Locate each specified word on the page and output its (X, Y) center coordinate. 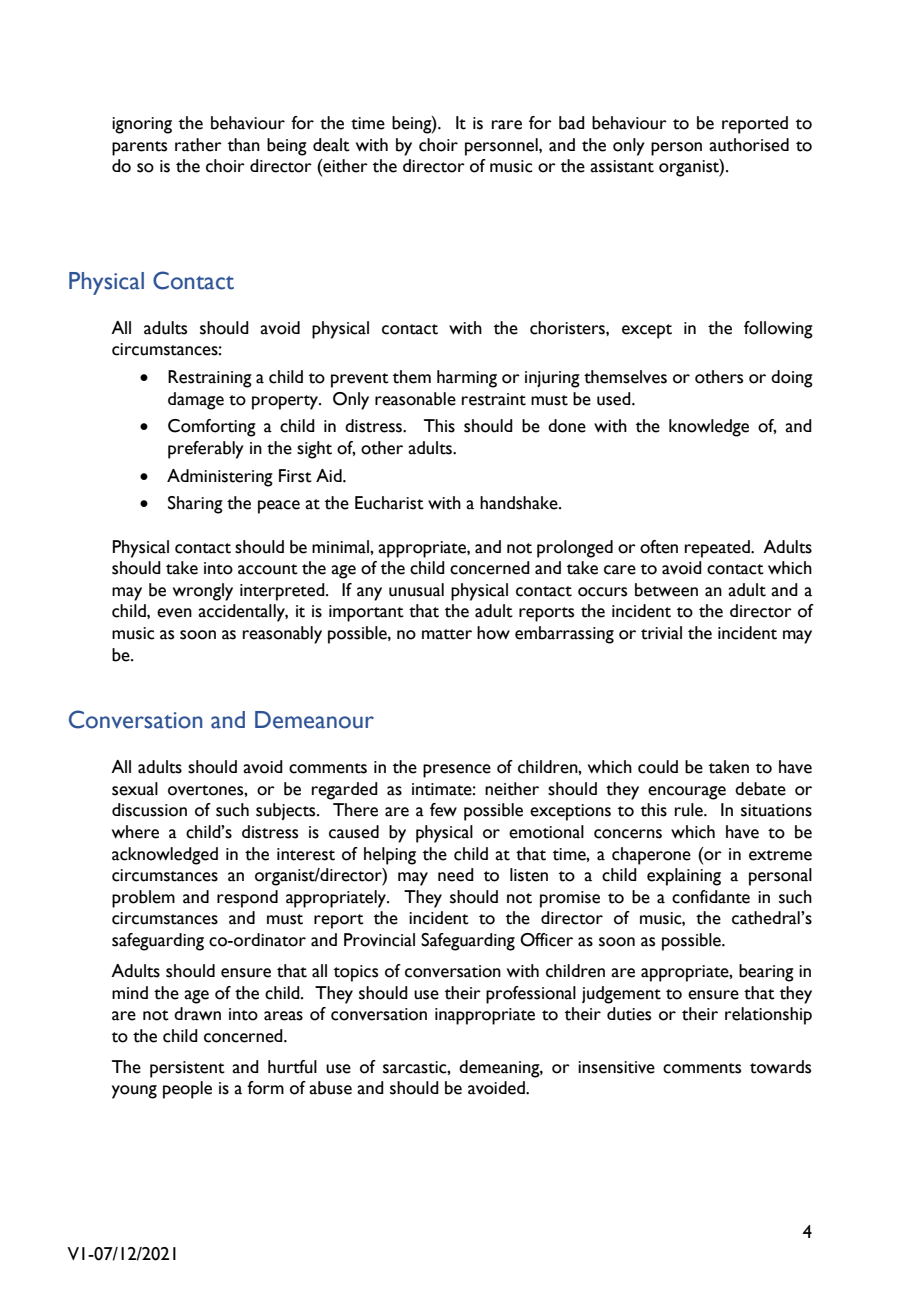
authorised (749, 145)
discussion (149, 810)
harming (467, 379)
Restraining (210, 379)
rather (198, 145)
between (666, 590)
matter (447, 634)
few (443, 810)
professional (531, 995)
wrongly (203, 592)
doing (792, 379)
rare (507, 125)
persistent (187, 1069)
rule (690, 810)
